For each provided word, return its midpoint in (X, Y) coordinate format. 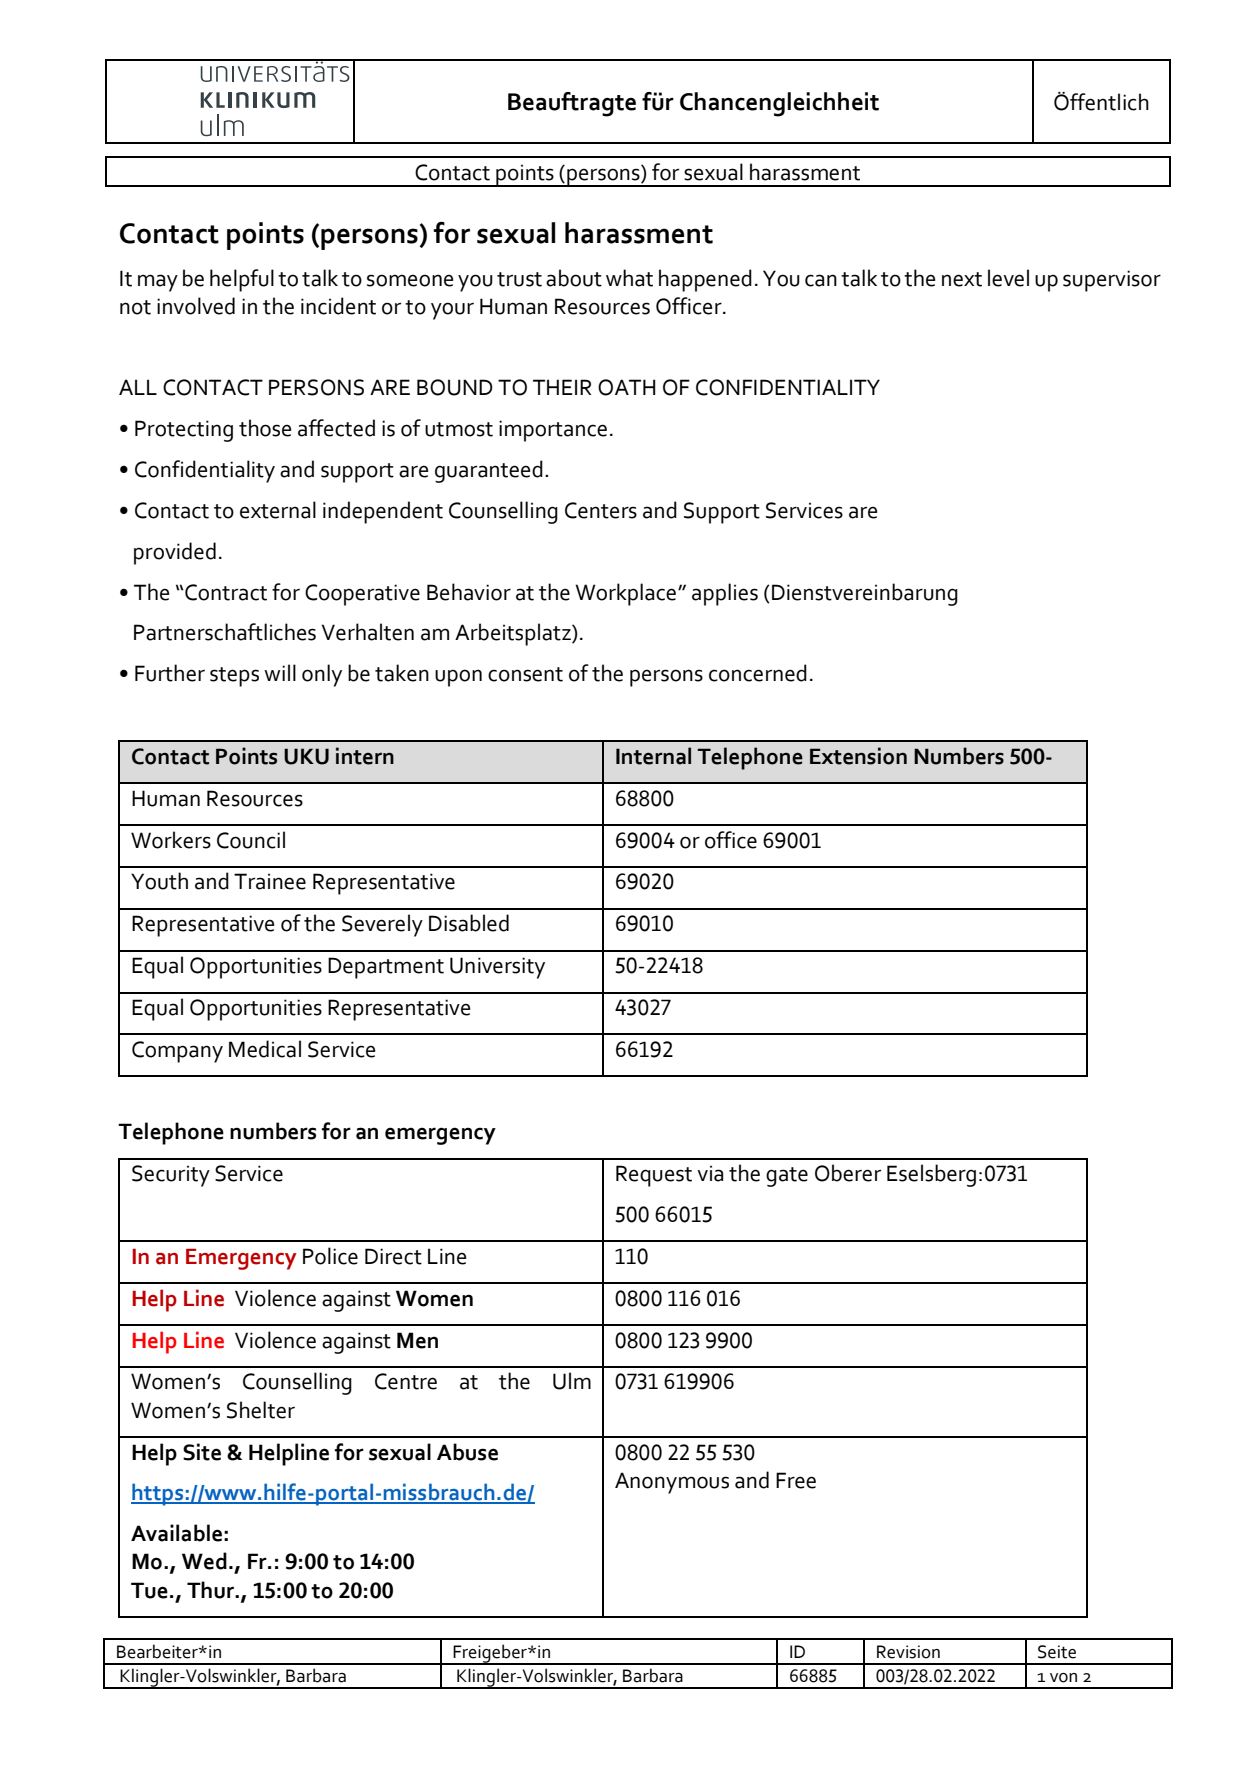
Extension (858, 756)
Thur (212, 1590)
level (1008, 278)
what (629, 278)
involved (196, 306)
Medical (265, 1049)
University (497, 968)
